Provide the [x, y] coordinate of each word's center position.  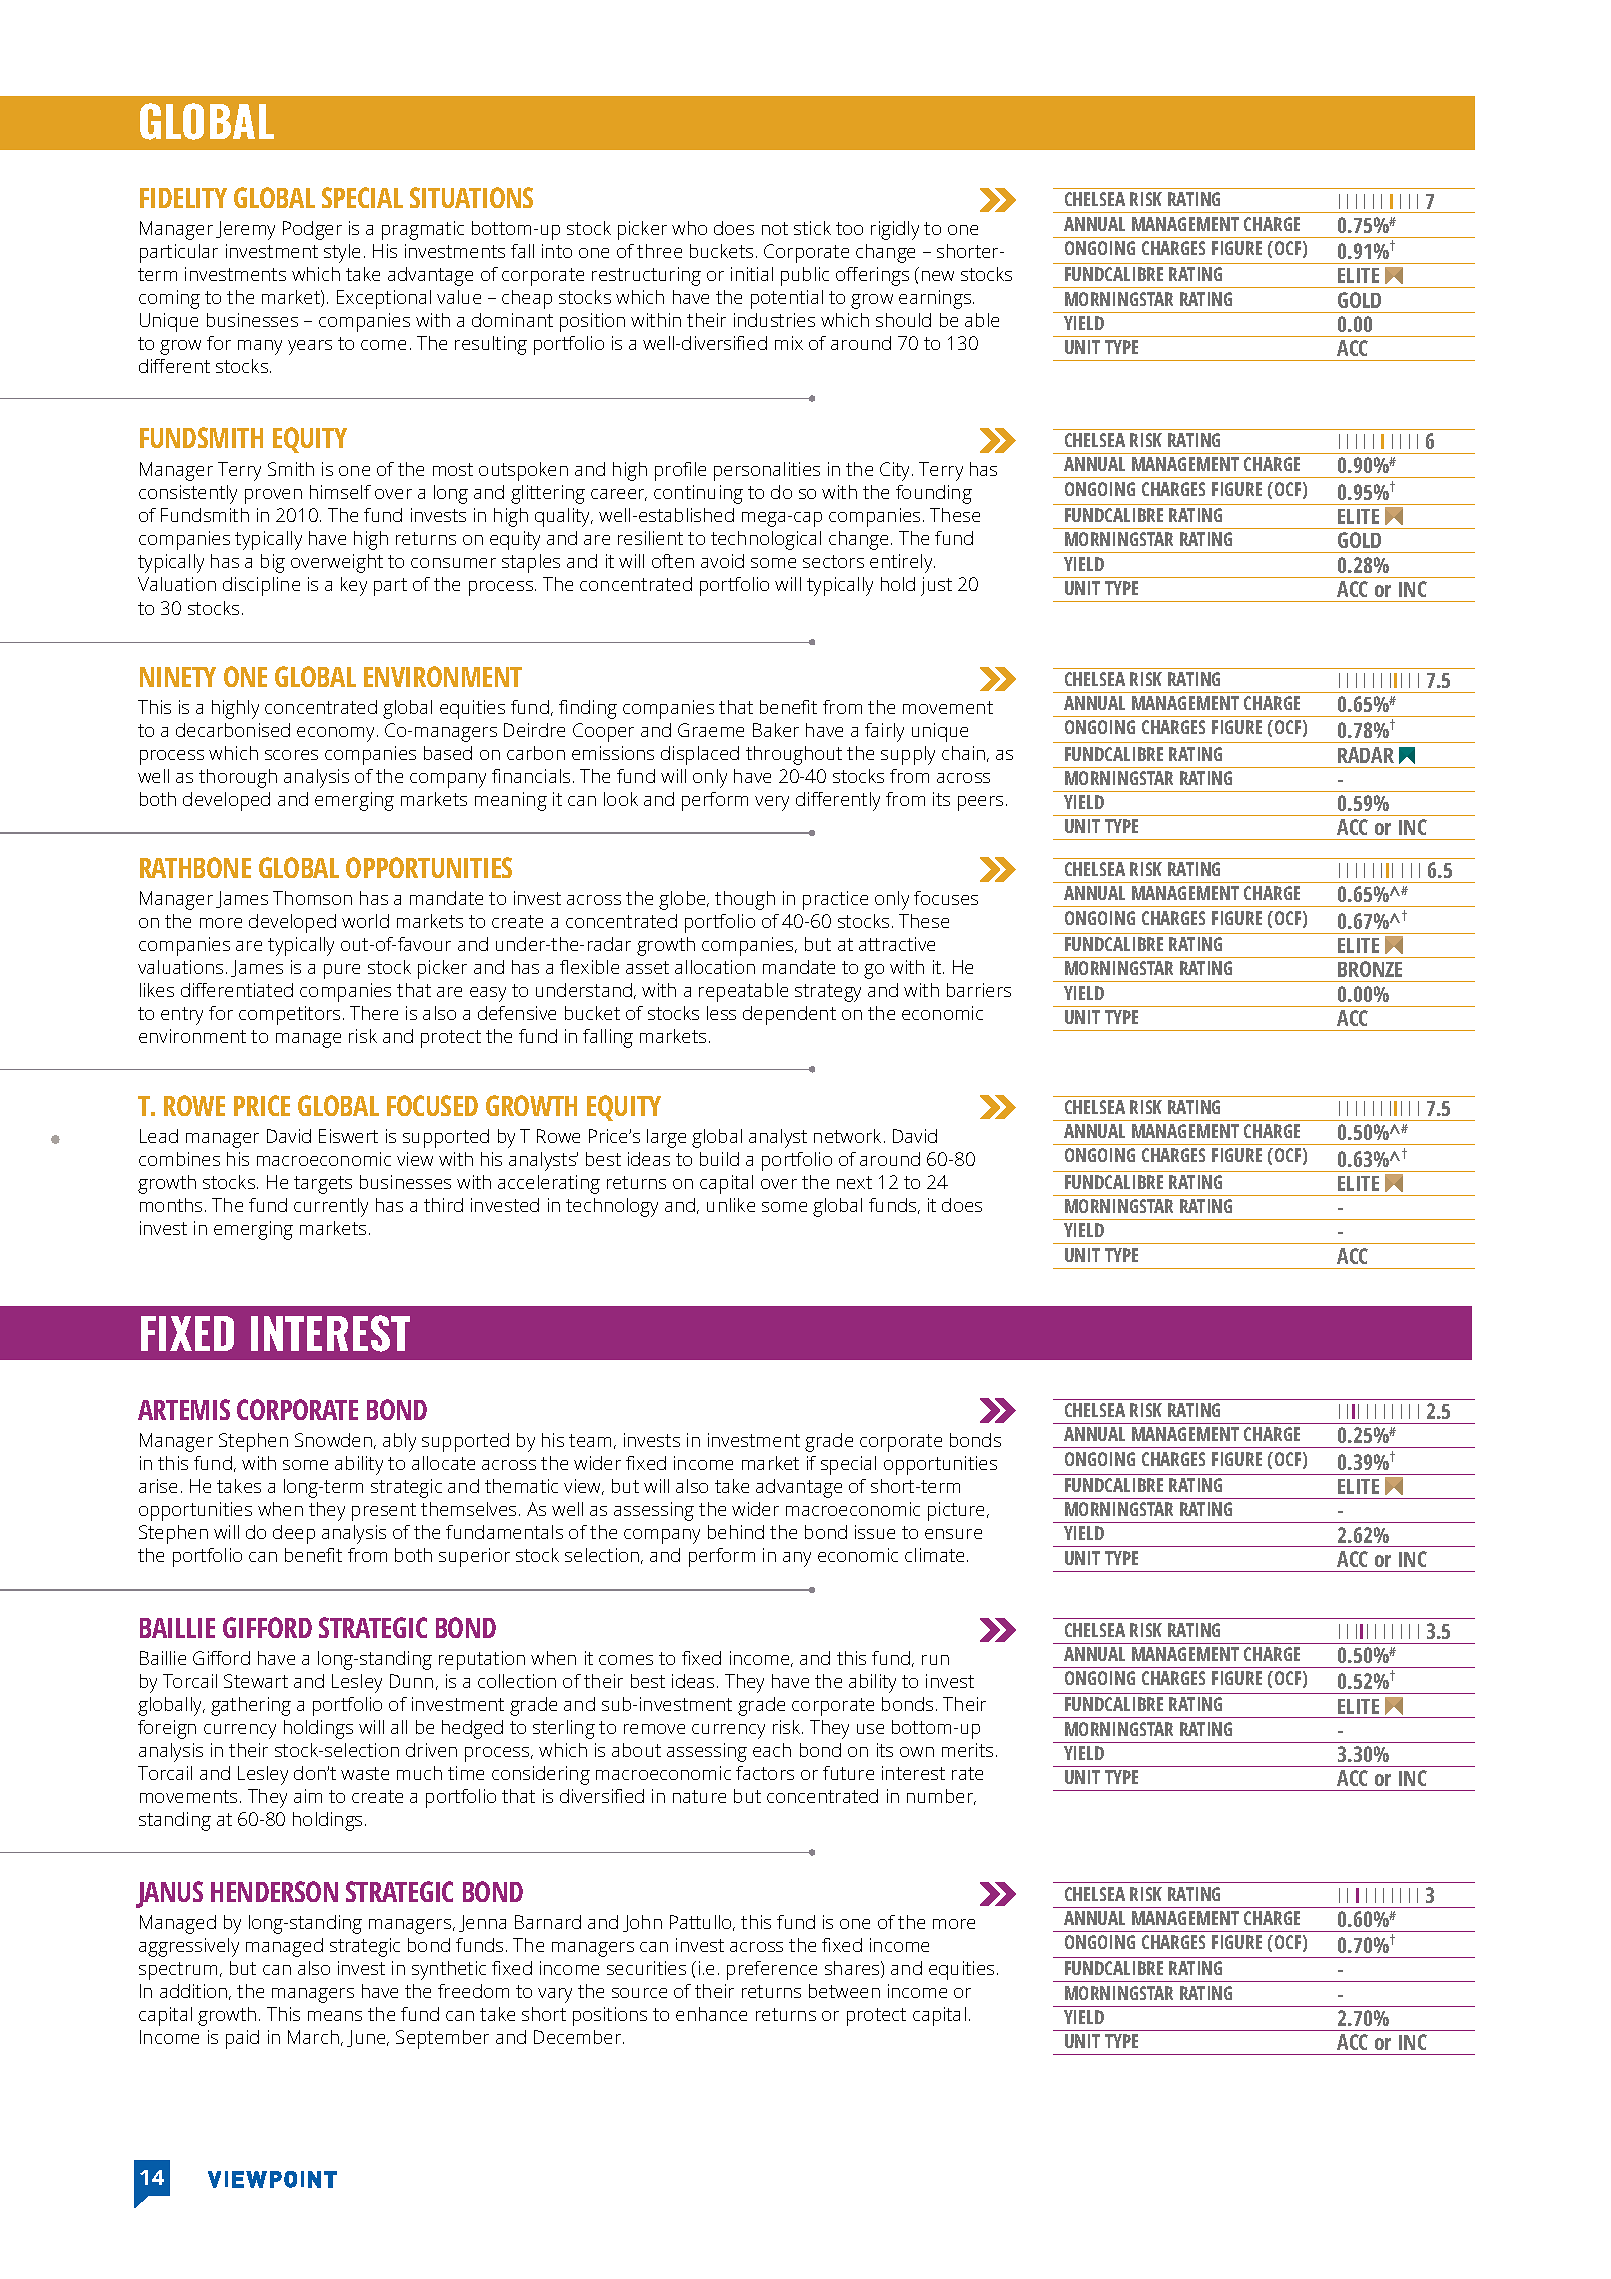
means [335, 2016]
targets [323, 1185]
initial [752, 274]
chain [965, 754]
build [719, 1159]
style [342, 253]
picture [958, 1511]
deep [294, 1534]
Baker [776, 730]
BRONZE [1370, 969]
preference [772, 1970]
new [938, 276]
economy [337, 734]
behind [736, 1532]
